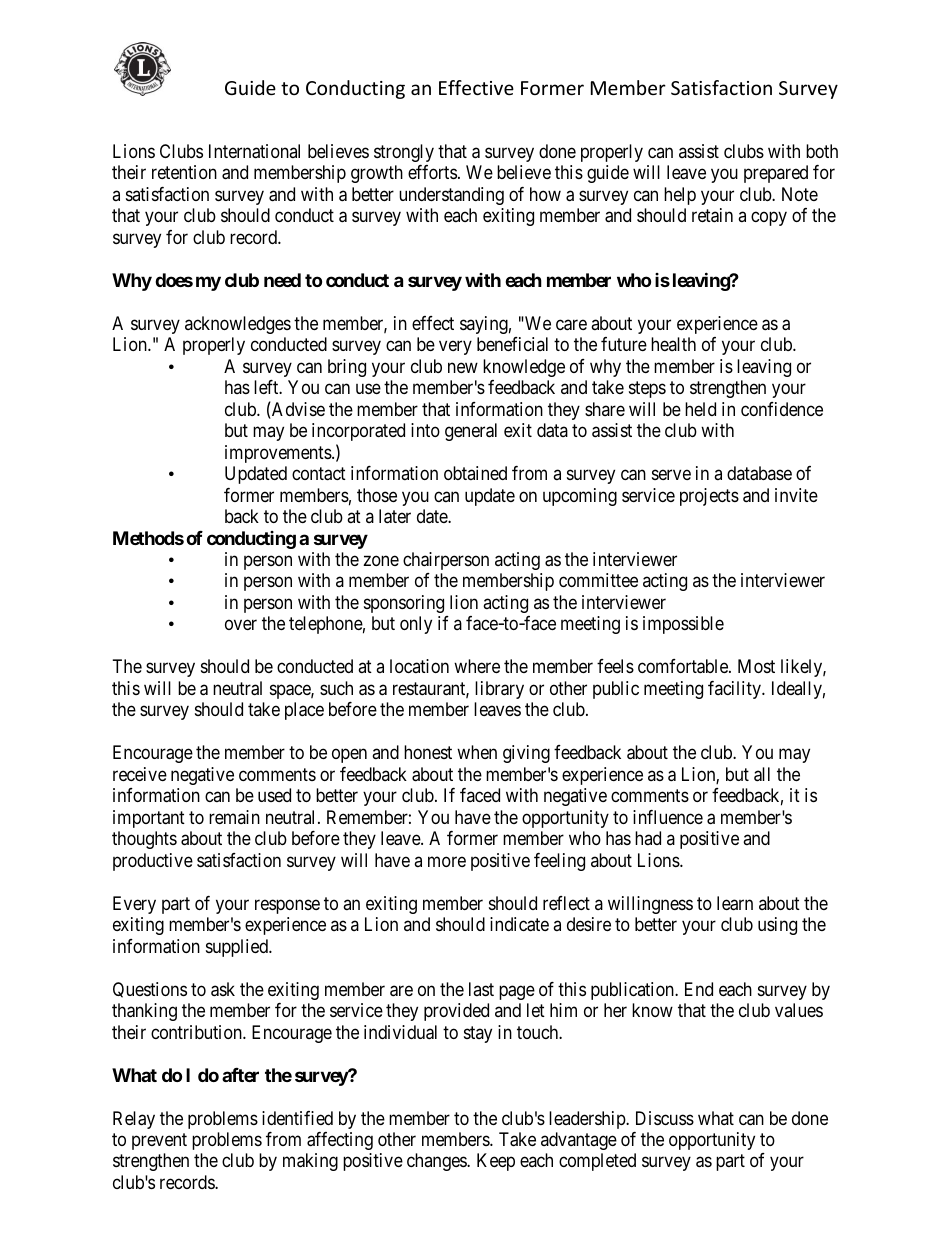 The width and height of the image is (952, 1233). What do you see at coordinates (756, 666) in the image?
I see `Most` at bounding box center [756, 666].
